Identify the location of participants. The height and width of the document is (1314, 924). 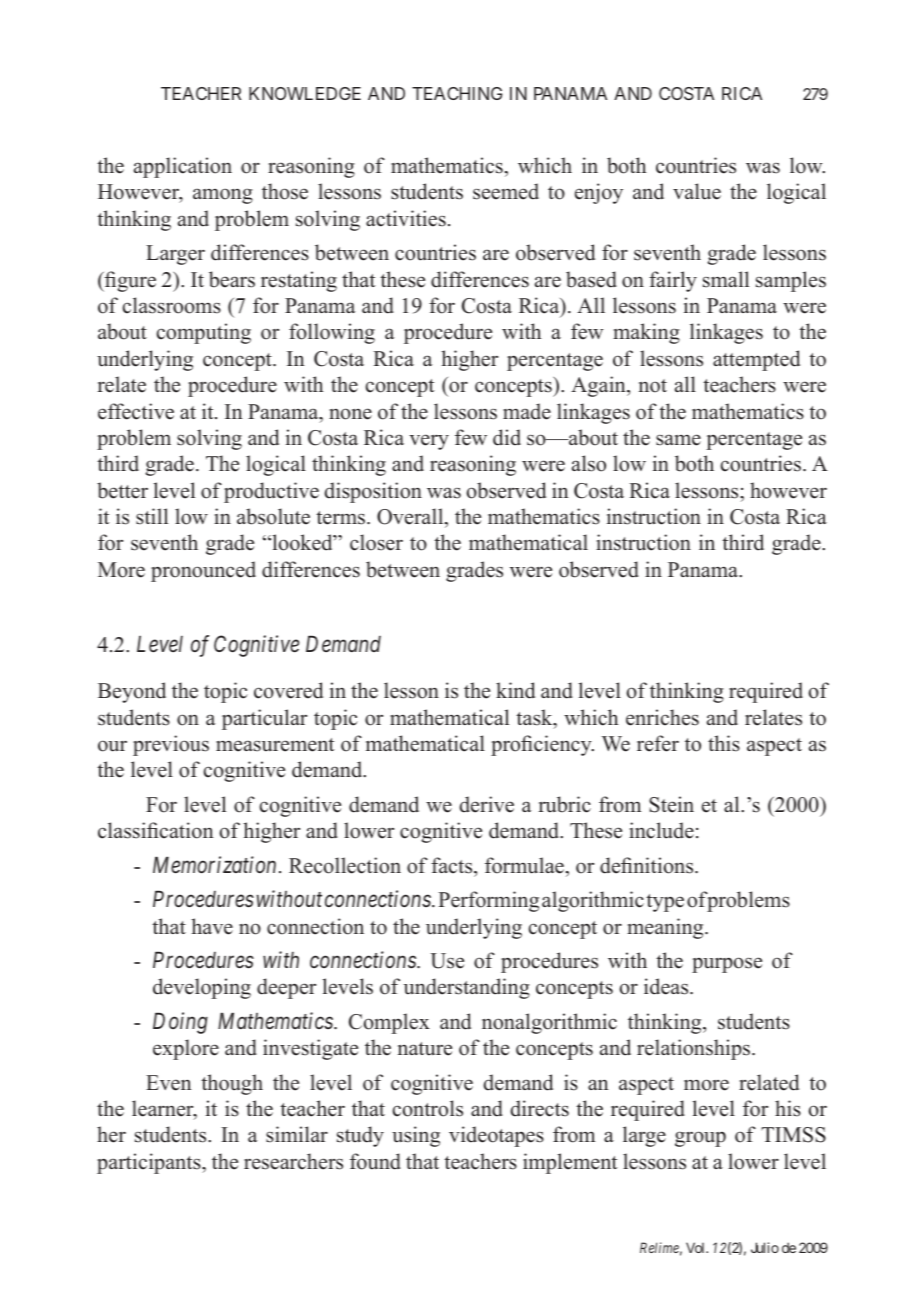
(150, 1163).
